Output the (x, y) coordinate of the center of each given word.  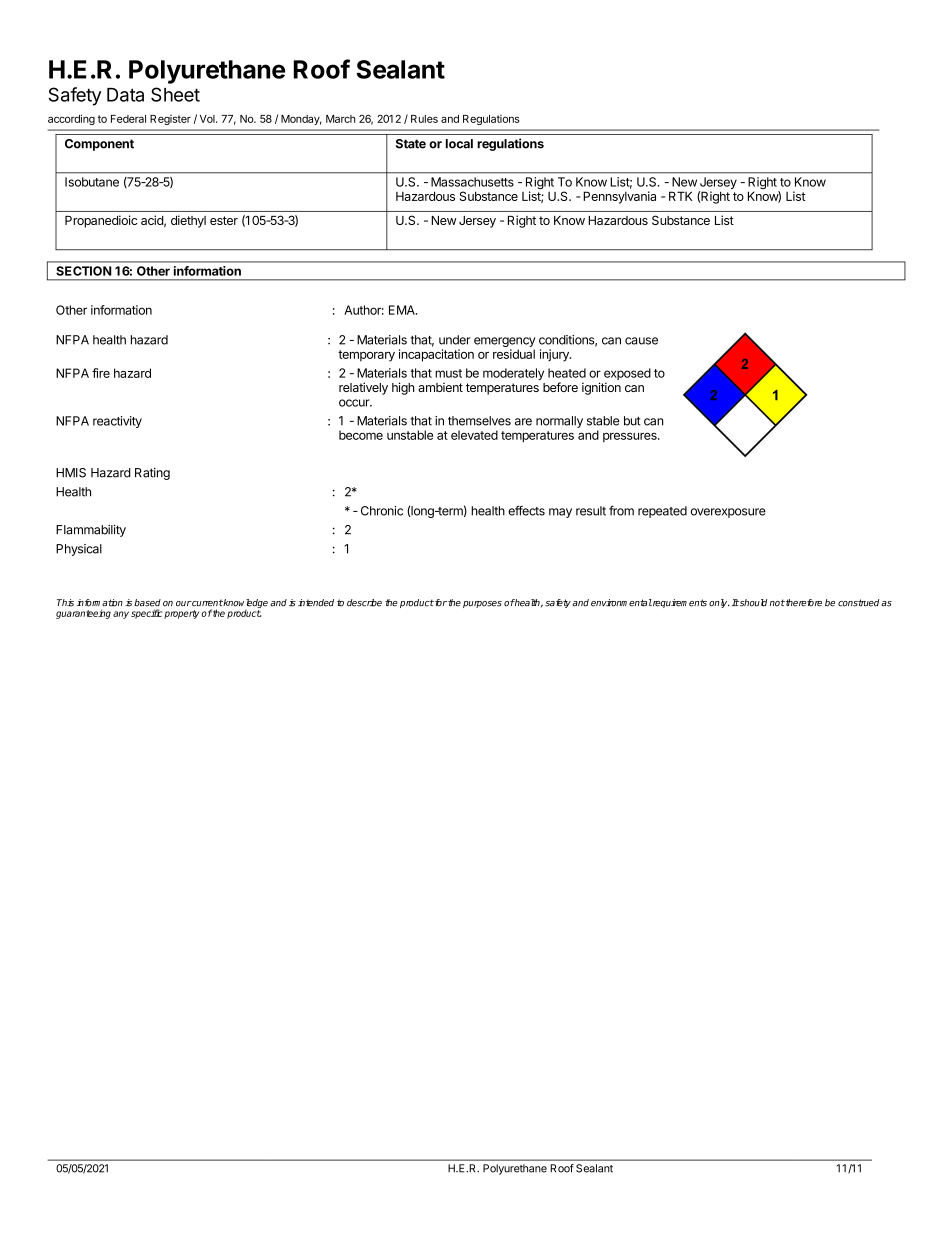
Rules (424, 119)
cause (641, 341)
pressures (631, 437)
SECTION (84, 271)
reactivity (117, 422)
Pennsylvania (619, 197)
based (147, 603)
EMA (403, 310)
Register (170, 120)
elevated (474, 435)
